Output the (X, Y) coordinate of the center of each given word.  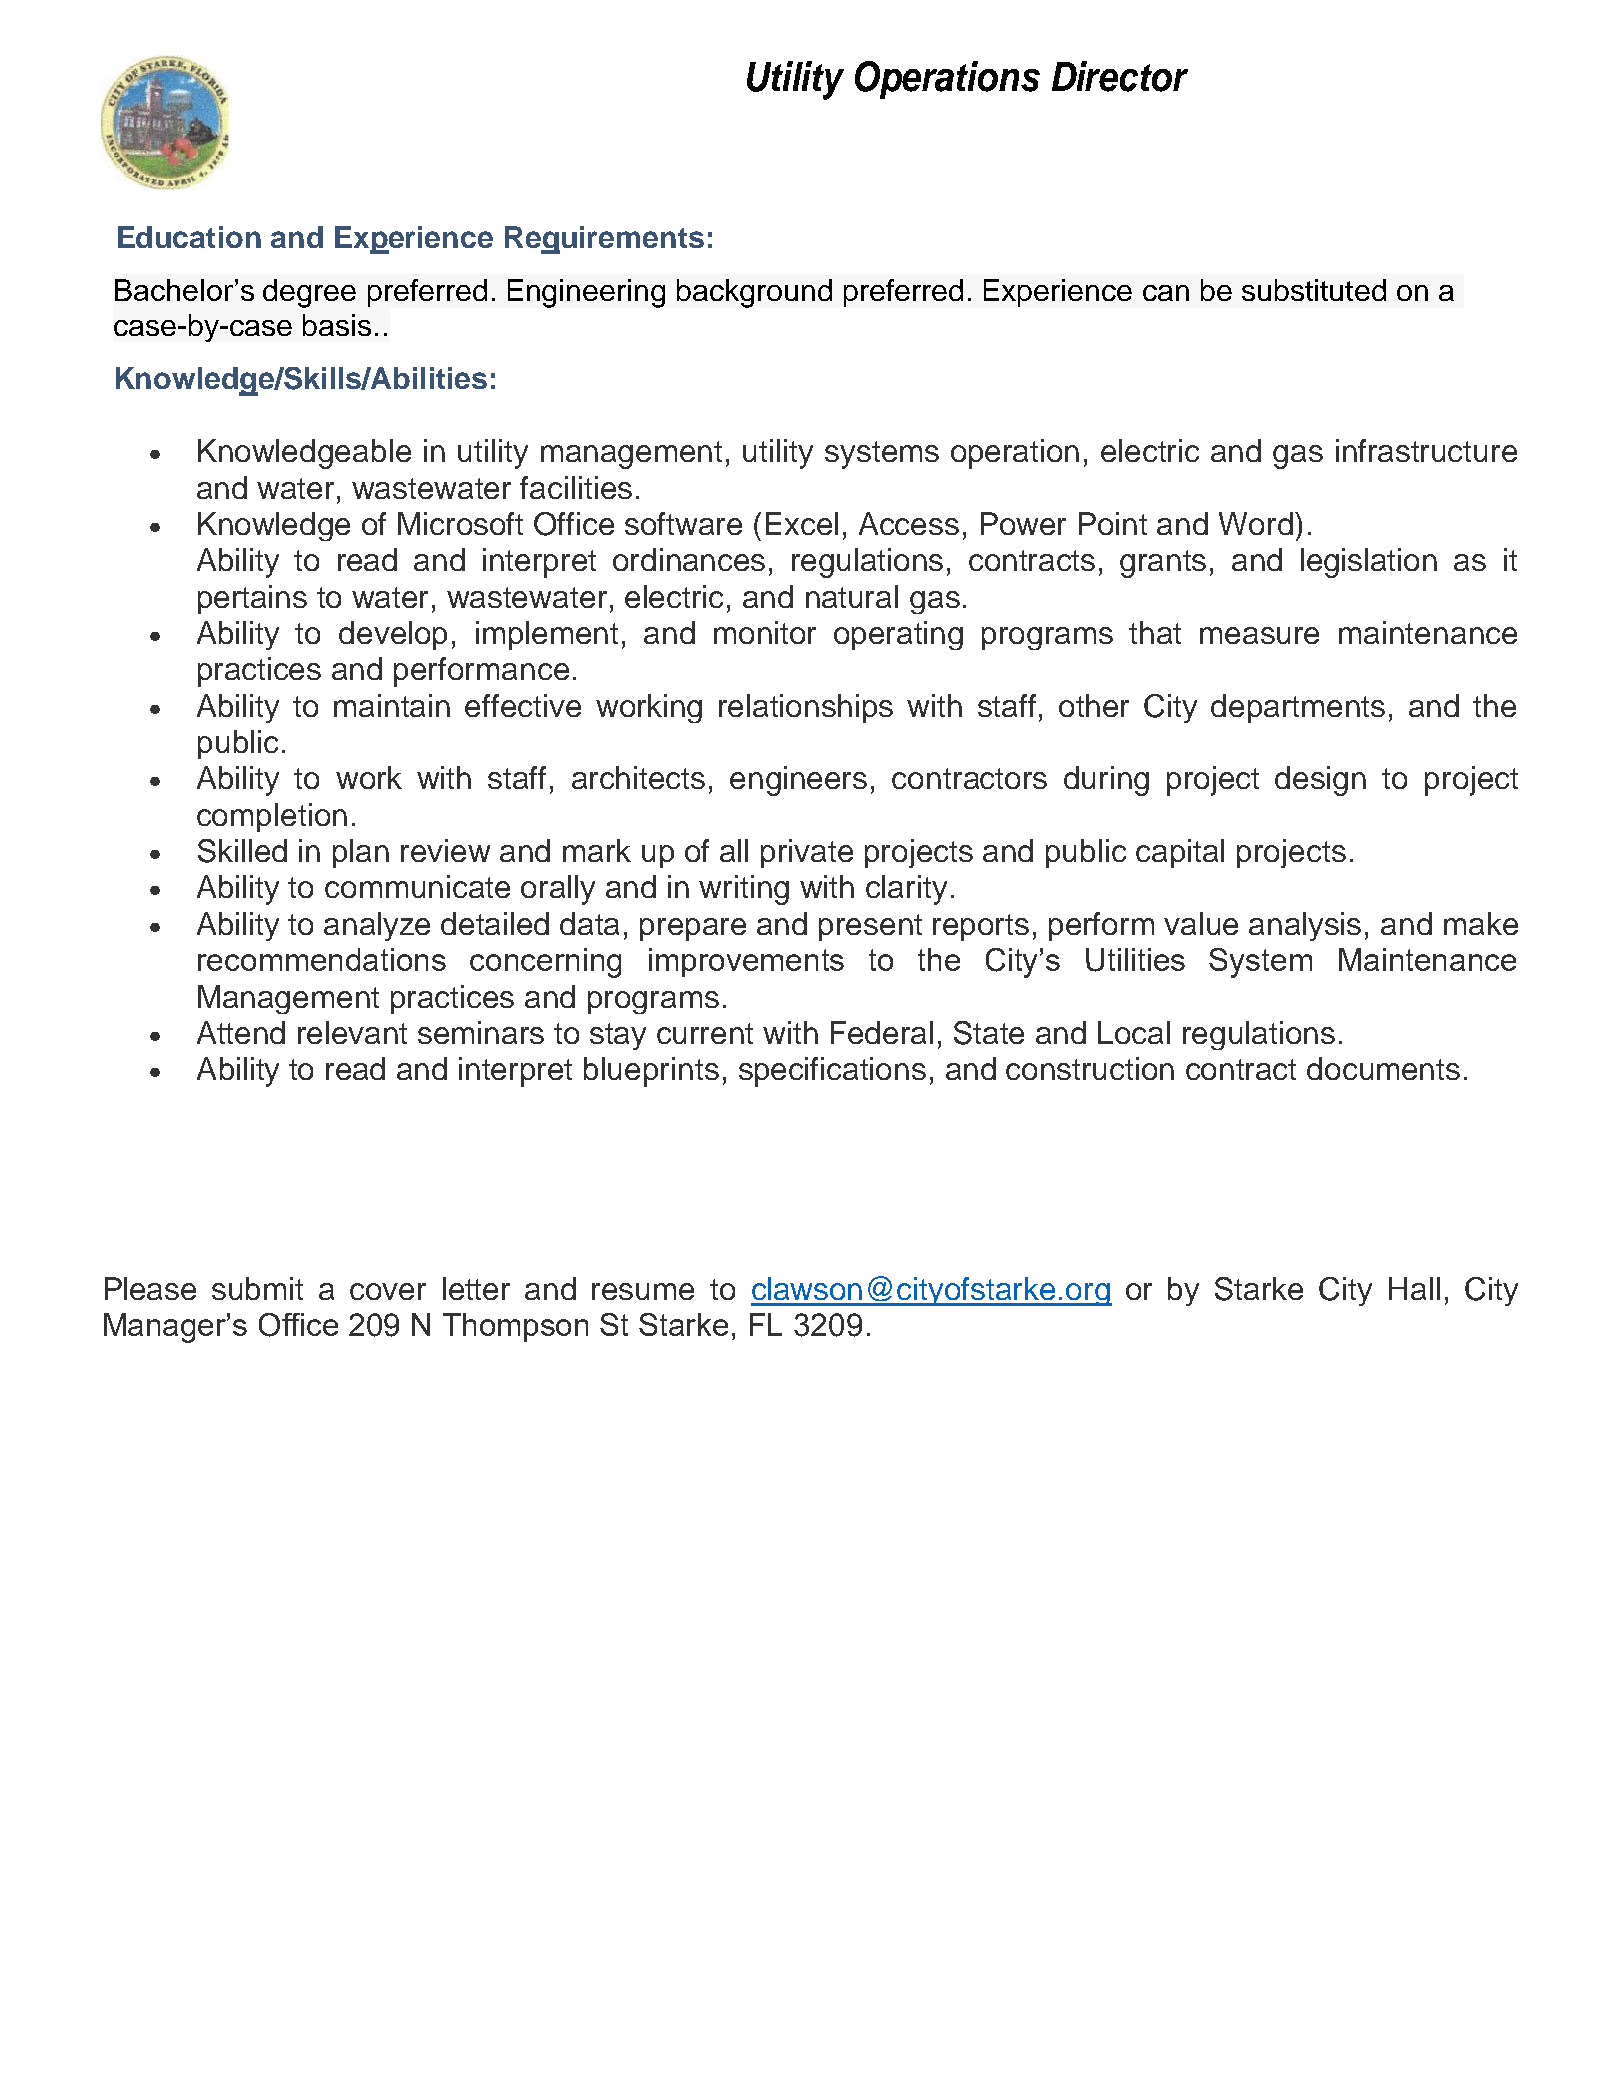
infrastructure (1426, 450)
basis (337, 325)
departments (1298, 708)
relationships (806, 708)
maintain (392, 705)
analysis (1305, 926)
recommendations (322, 959)
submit (257, 1288)
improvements (746, 962)
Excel (802, 523)
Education (189, 237)
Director (1120, 76)
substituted (1314, 290)
